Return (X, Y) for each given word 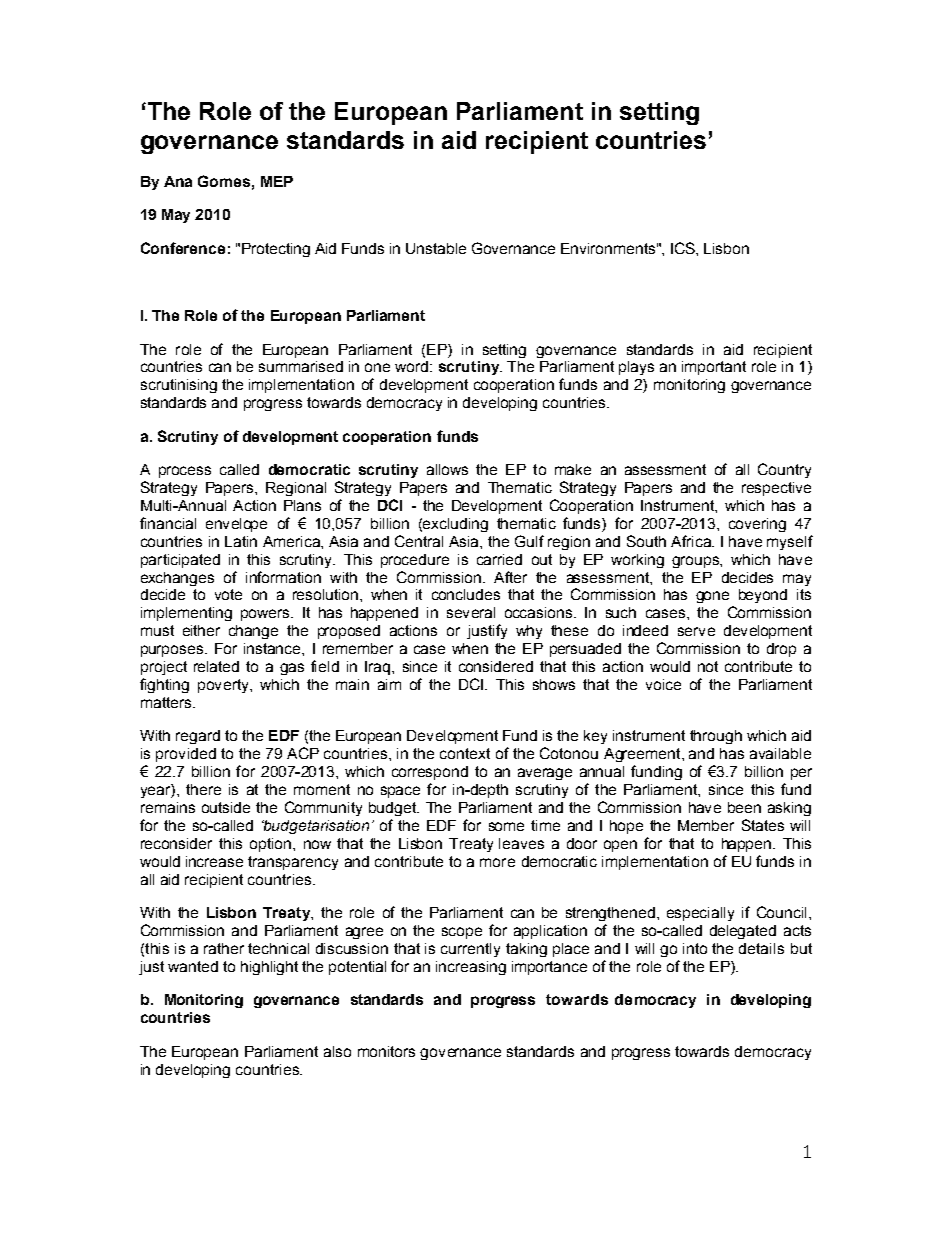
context (465, 753)
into (695, 948)
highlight (269, 968)
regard (198, 737)
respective (776, 489)
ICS (684, 248)
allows (447, 469)
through (716, 737)
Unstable (436, 248)
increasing (471, 968)
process (185, 472)
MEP (277, 181)
